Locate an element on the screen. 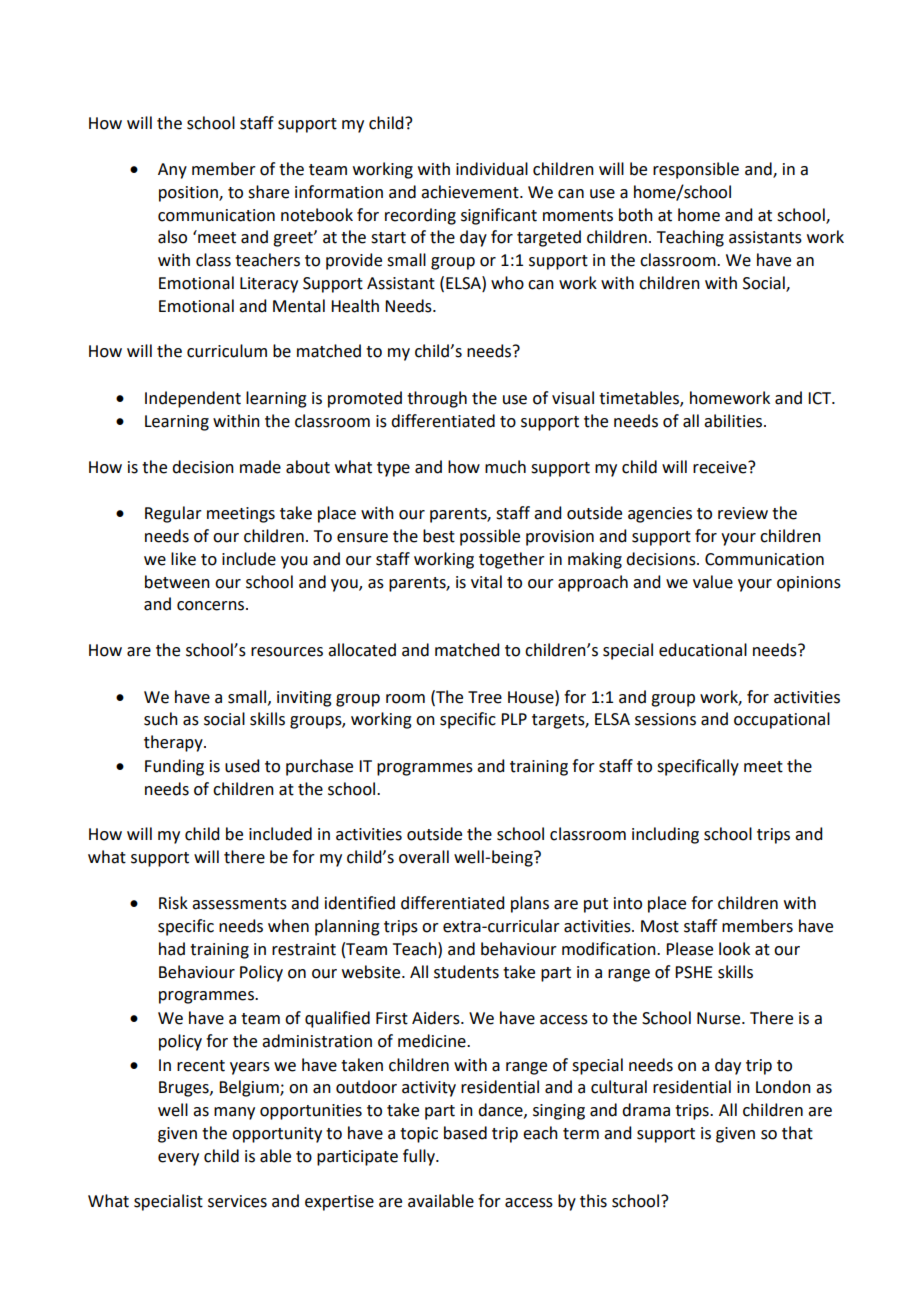  look is located at coordinates (734, 949).
